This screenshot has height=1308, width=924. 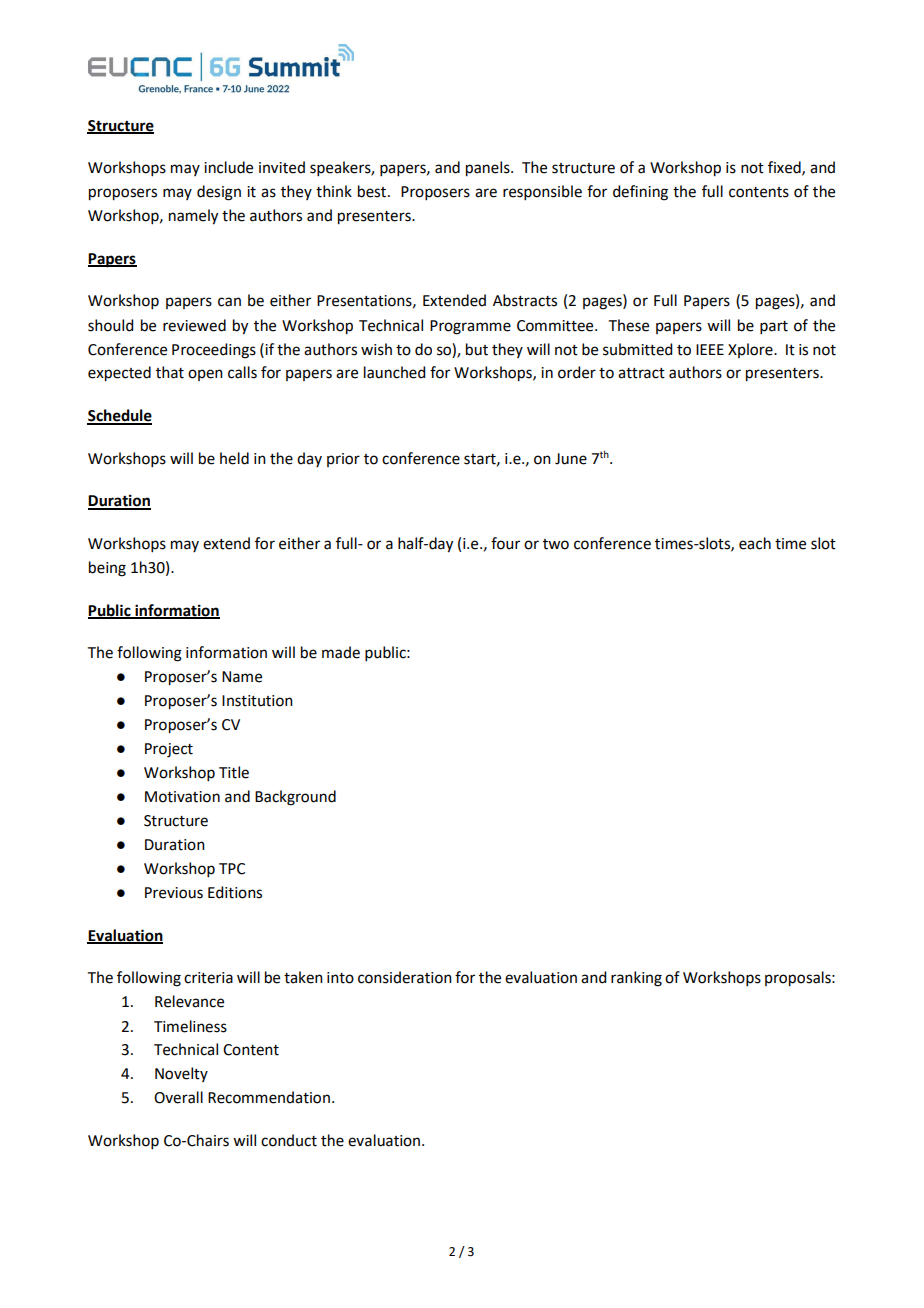 I want to click on Overall, so click(x=178, y=1097).
